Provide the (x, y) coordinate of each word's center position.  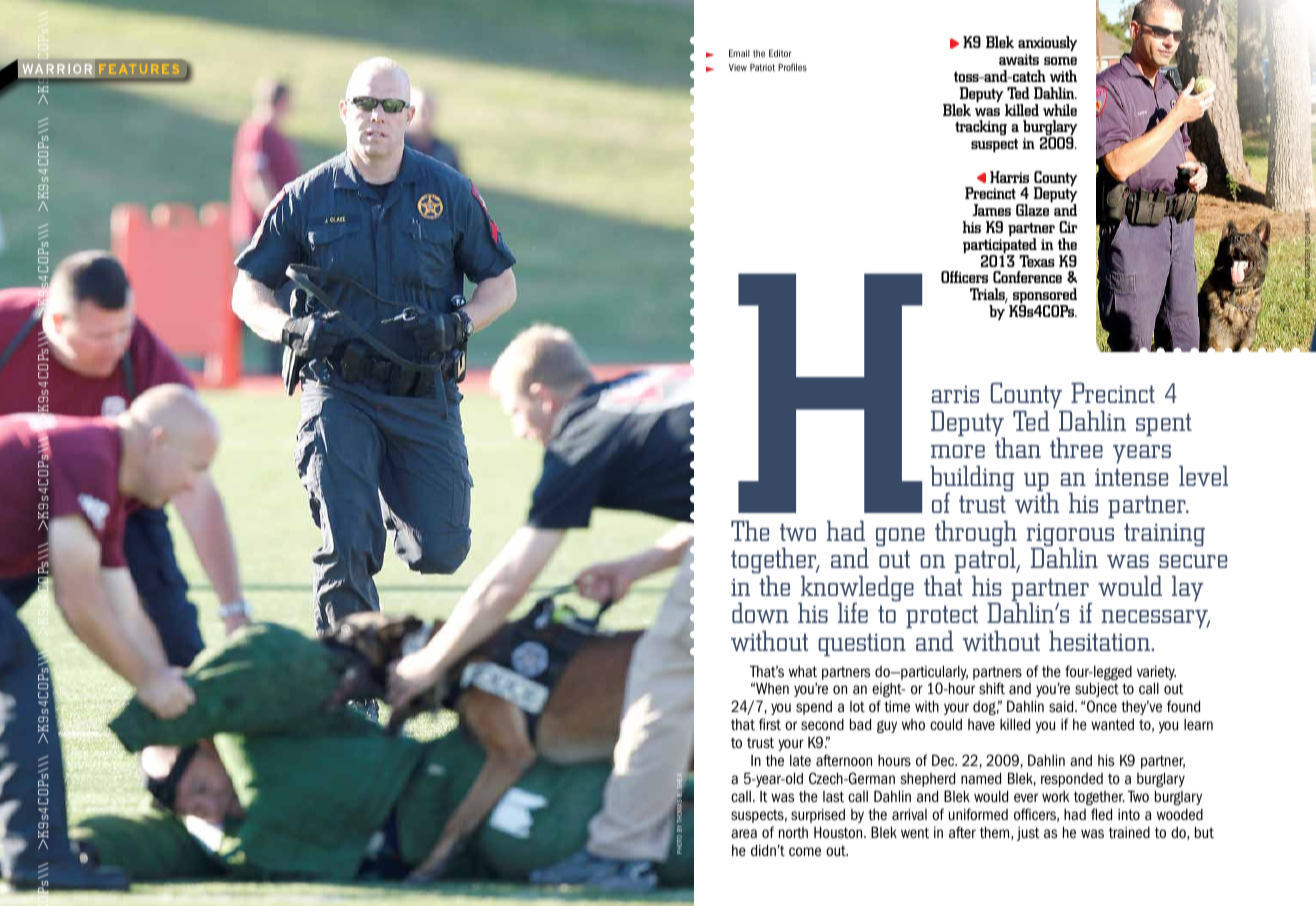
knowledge (856, 589)
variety (1156, 673)
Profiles (792, 67)
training (1164, 534)
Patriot (762, 67)
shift (992, 688)
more (958, 451)
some (1060, 61)
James (991, 210)
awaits (1019, 59)
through (976, 534)
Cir (1068, 227)
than (1018, 447)
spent (1164, 424)
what (803, 671)
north (793, 833)
